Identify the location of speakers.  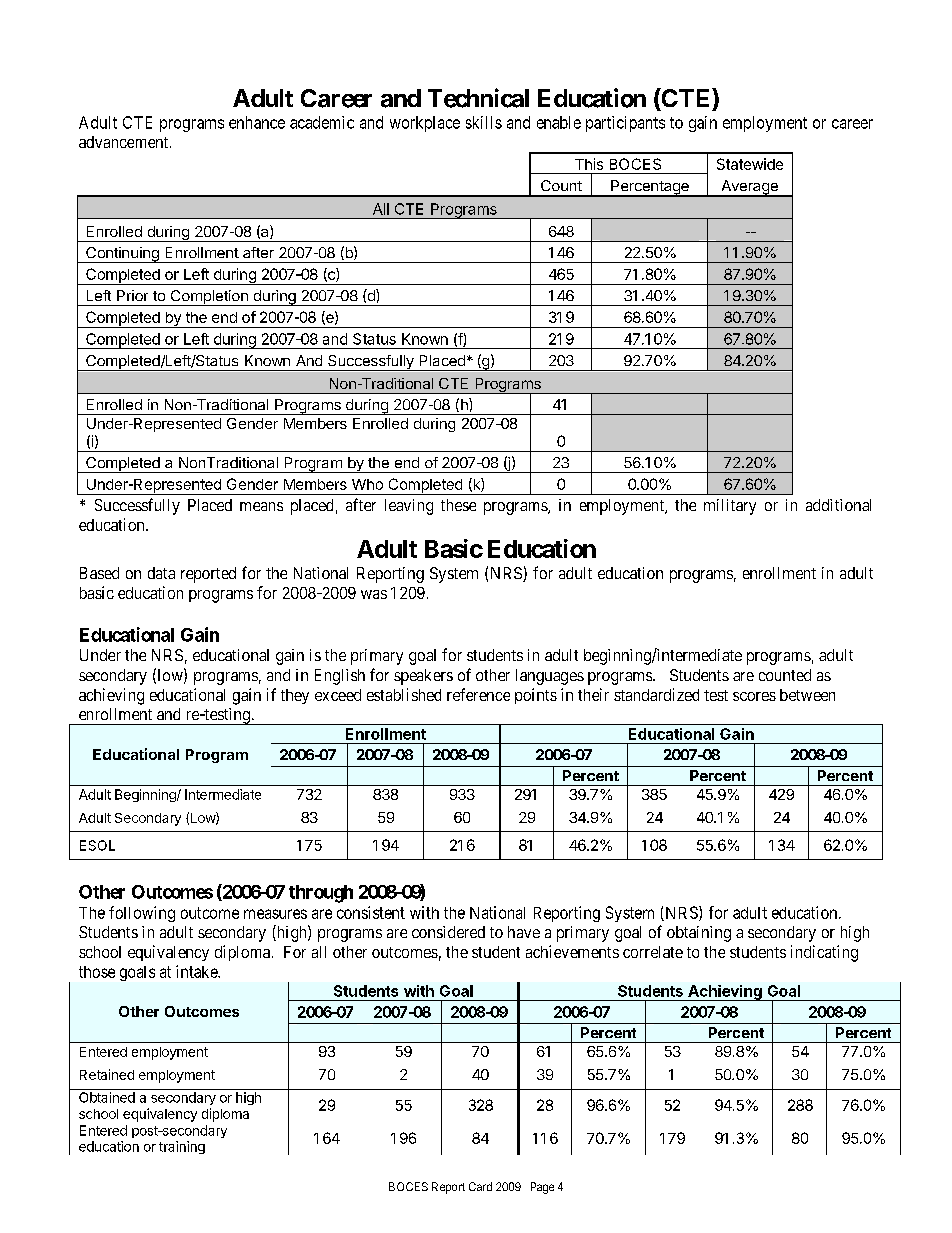
(423, 677).
